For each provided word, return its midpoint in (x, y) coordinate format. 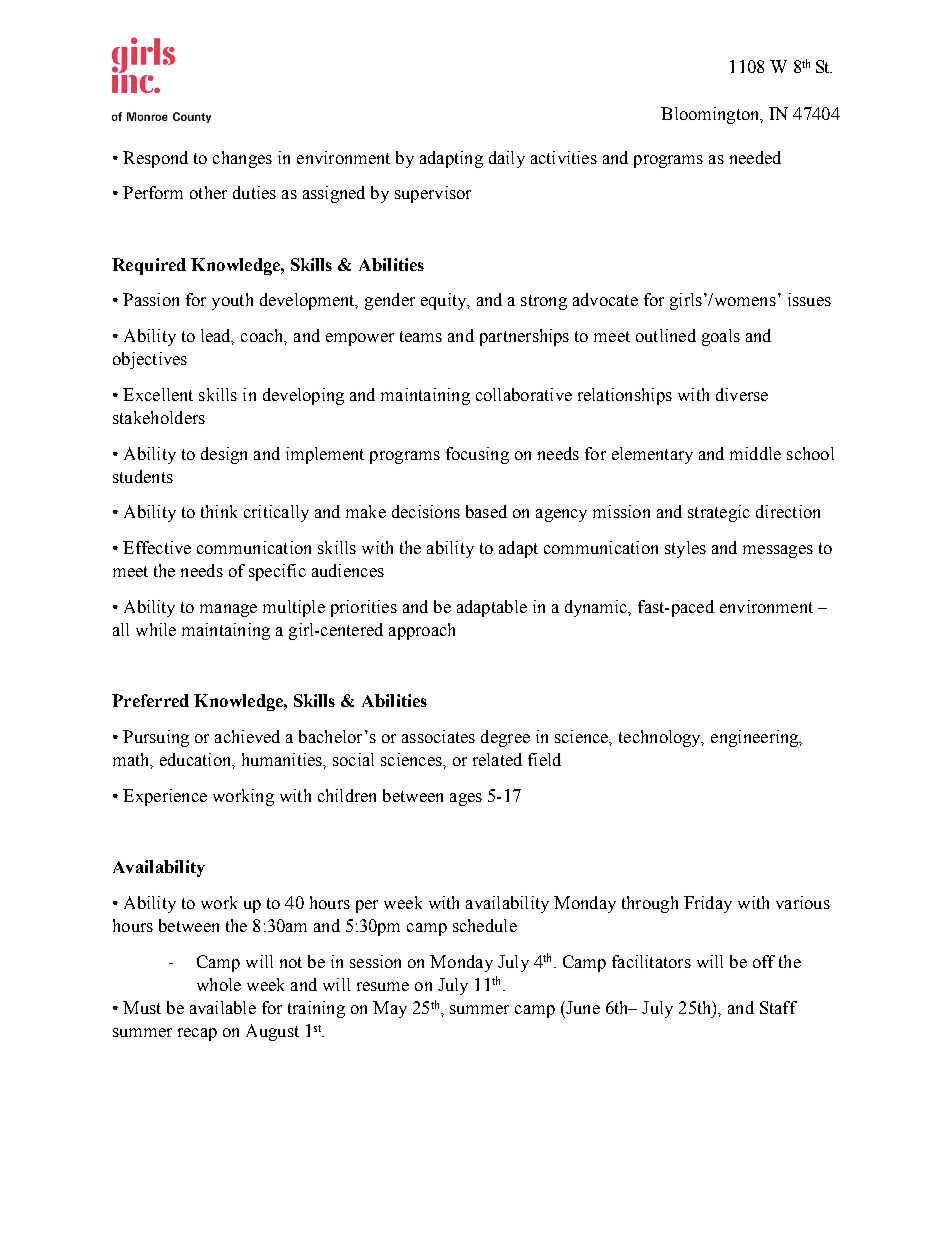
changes (242, 159)
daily (507, 159)
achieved (247, 736)
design (224, 455)
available (223, 1007)
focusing (477, 455)
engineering (756, 738)
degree (505, 738)
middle (755, 453)
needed (755, 157)
